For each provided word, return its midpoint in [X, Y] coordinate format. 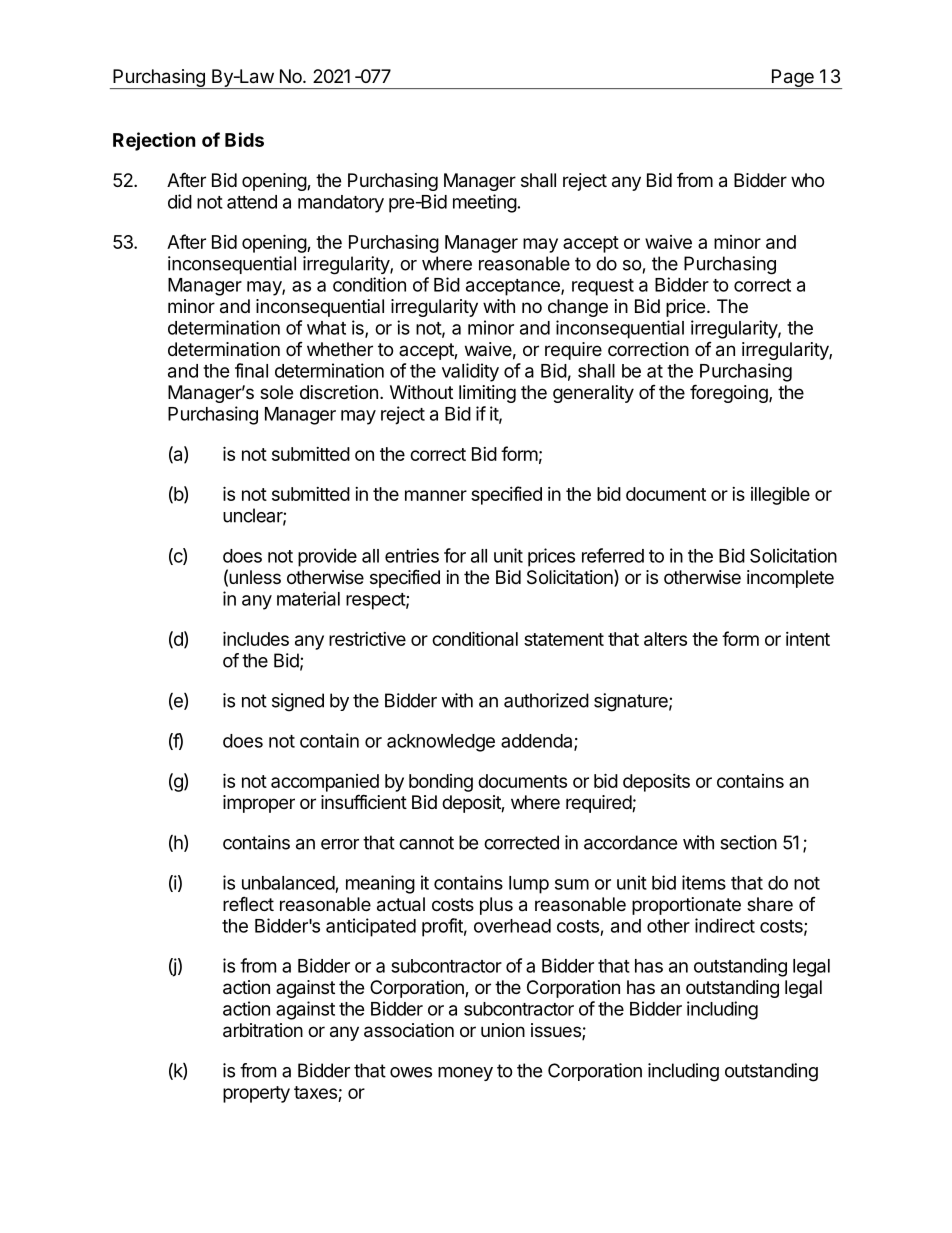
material [308, 598]
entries [412, 555]
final [251, 370]
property [256, 1094]
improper [259, 804]
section [748, 842]
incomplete [790, 579]
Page [793, 79]
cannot [426, 843]
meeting [485, 203]
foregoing [729, 393]
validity [470, 372]
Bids [244, 139]
